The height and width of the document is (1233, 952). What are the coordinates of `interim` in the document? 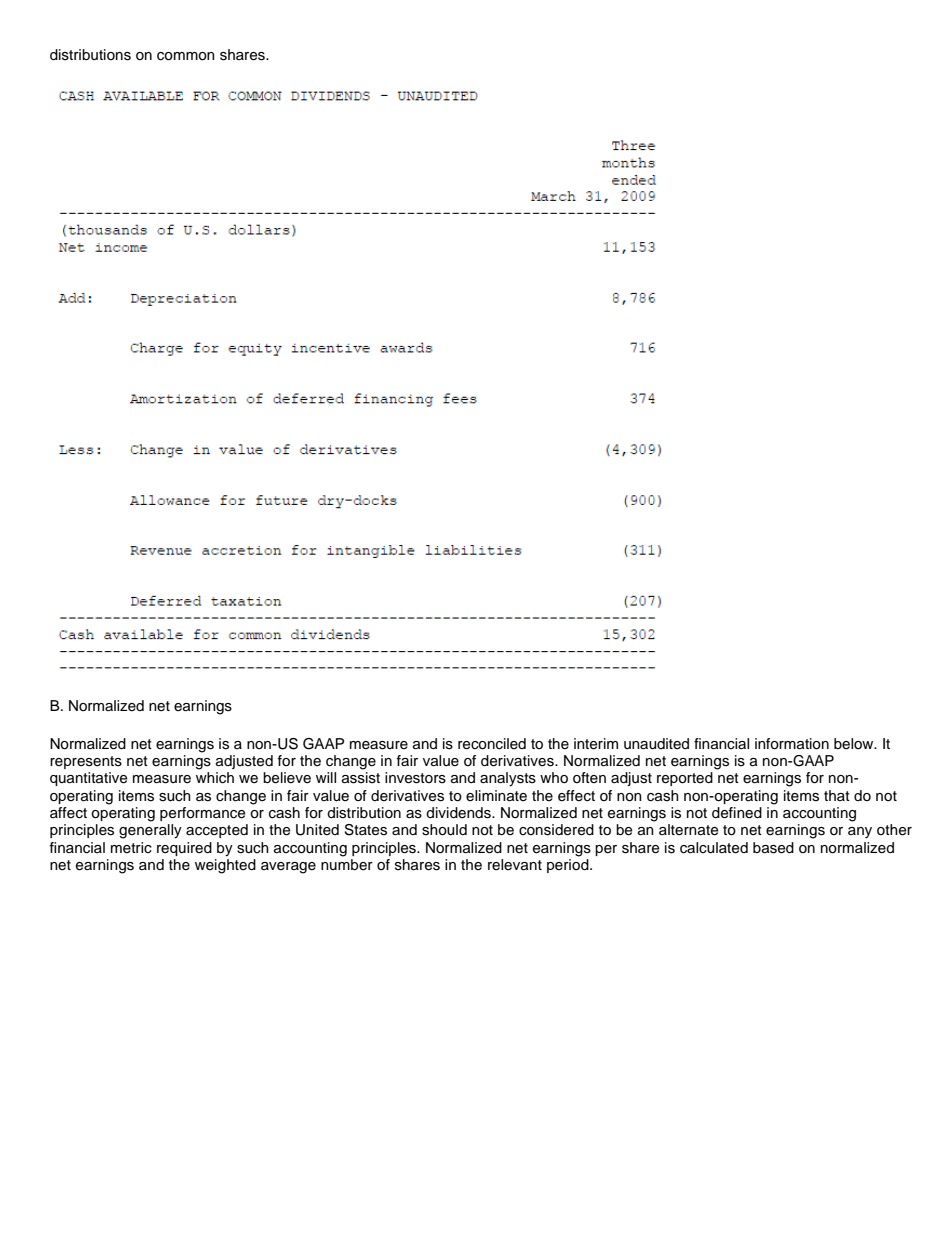 It's located at (596, 744).
